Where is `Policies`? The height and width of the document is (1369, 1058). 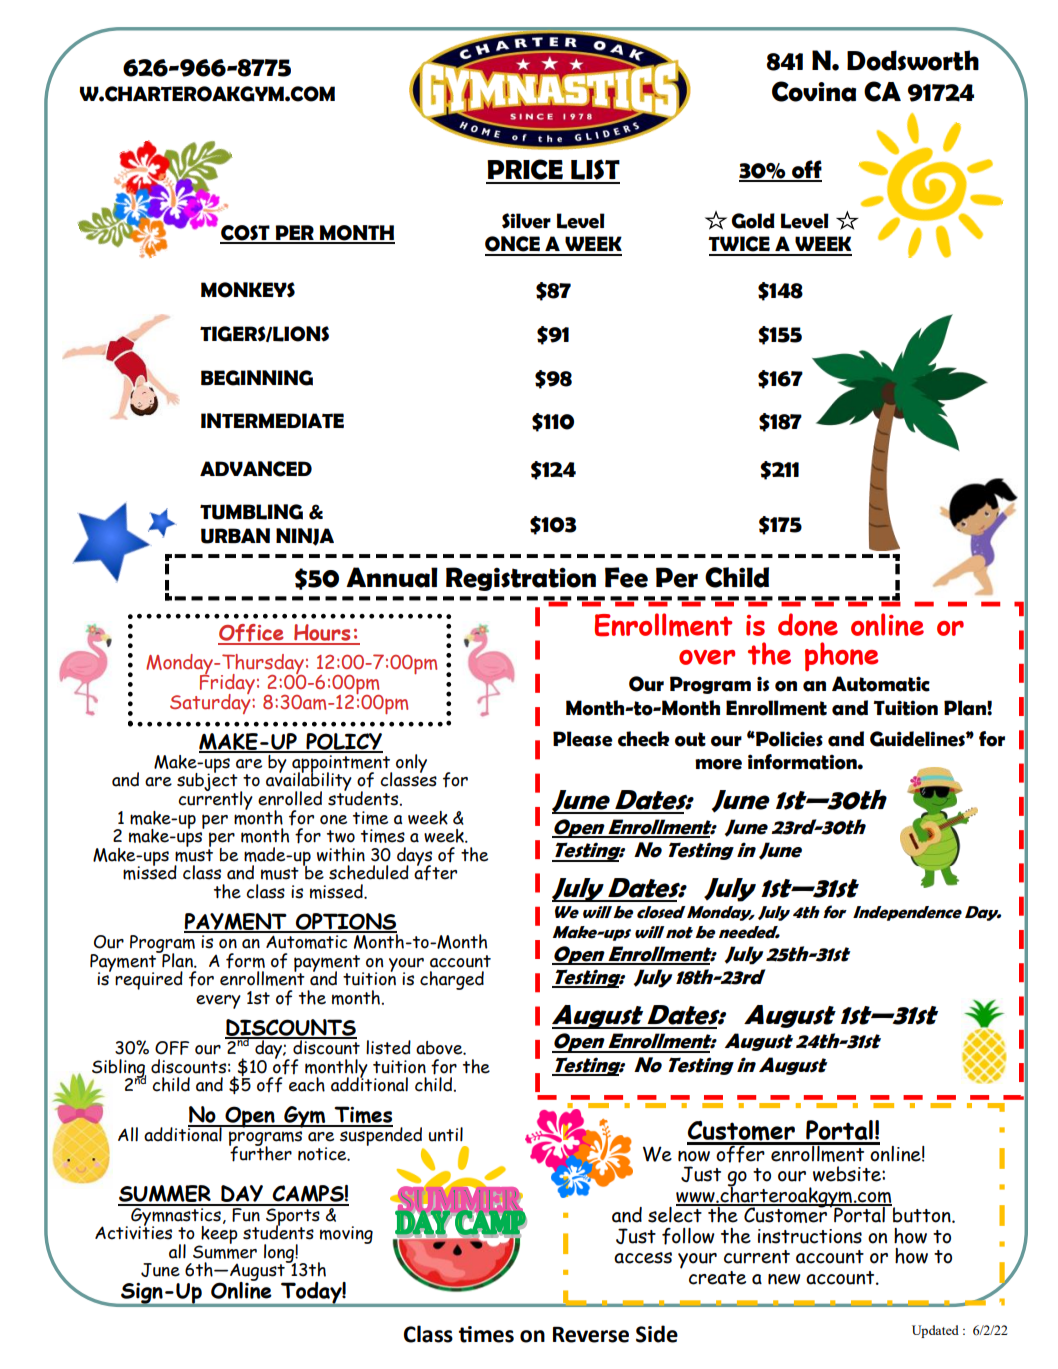
Policies is located at coordinates (788, 739).
